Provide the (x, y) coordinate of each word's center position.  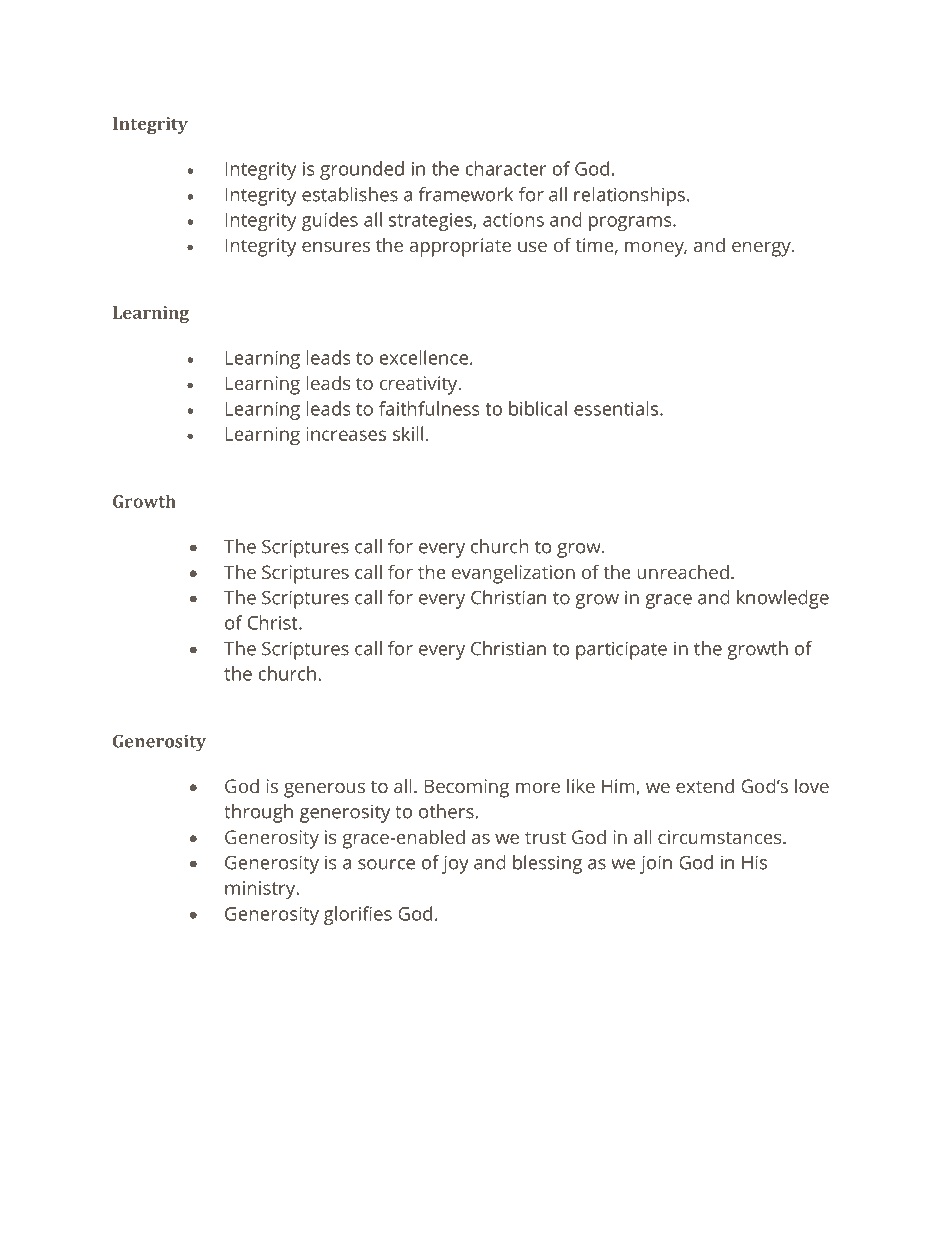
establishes (350, 194)
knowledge (783, 599)
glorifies (358, 915)
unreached (683, 572)
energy (762, 249)
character (506, 168)
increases (346, 434)
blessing (547, 864)
